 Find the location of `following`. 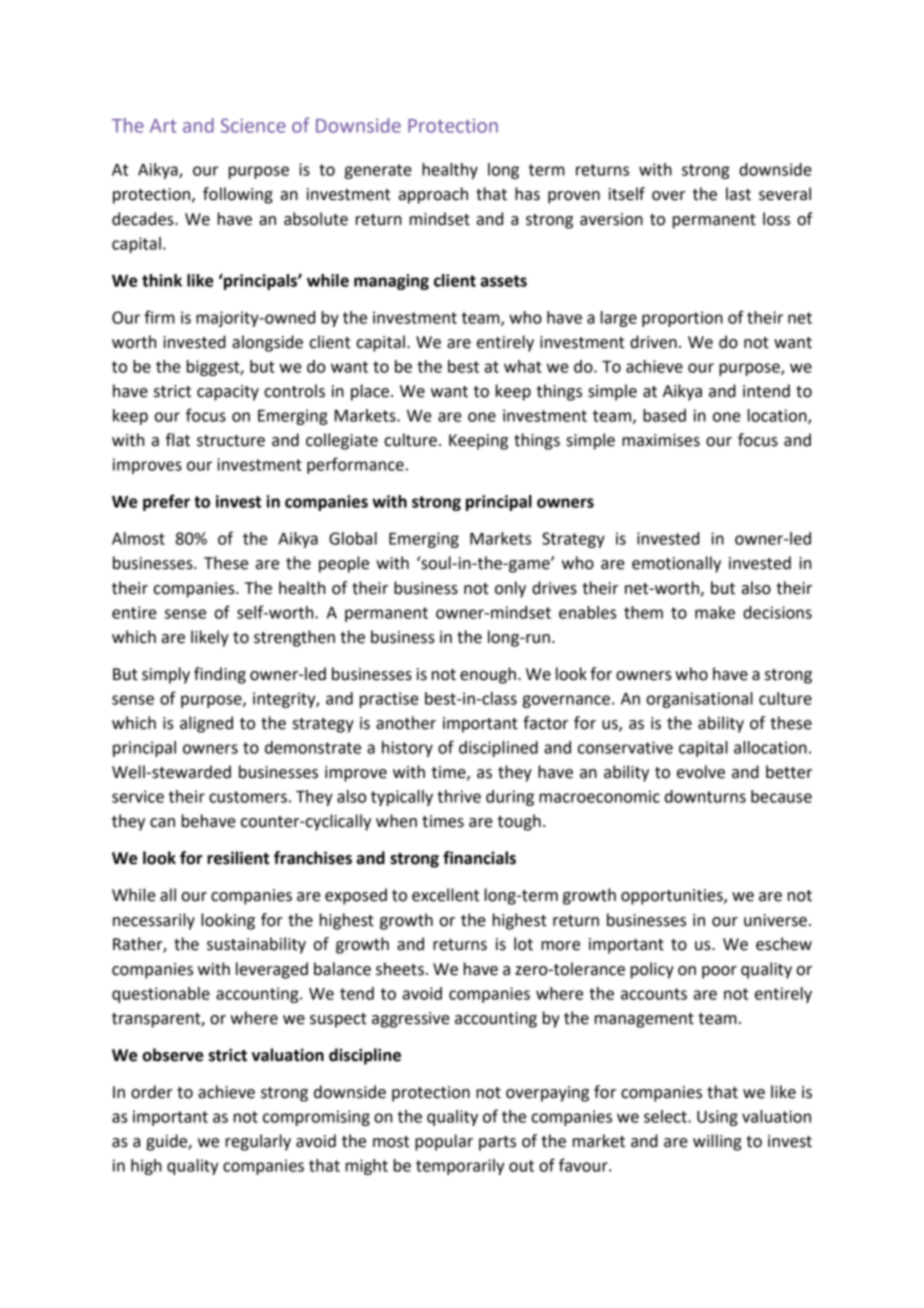

following is located at coordinates (238, 195).
